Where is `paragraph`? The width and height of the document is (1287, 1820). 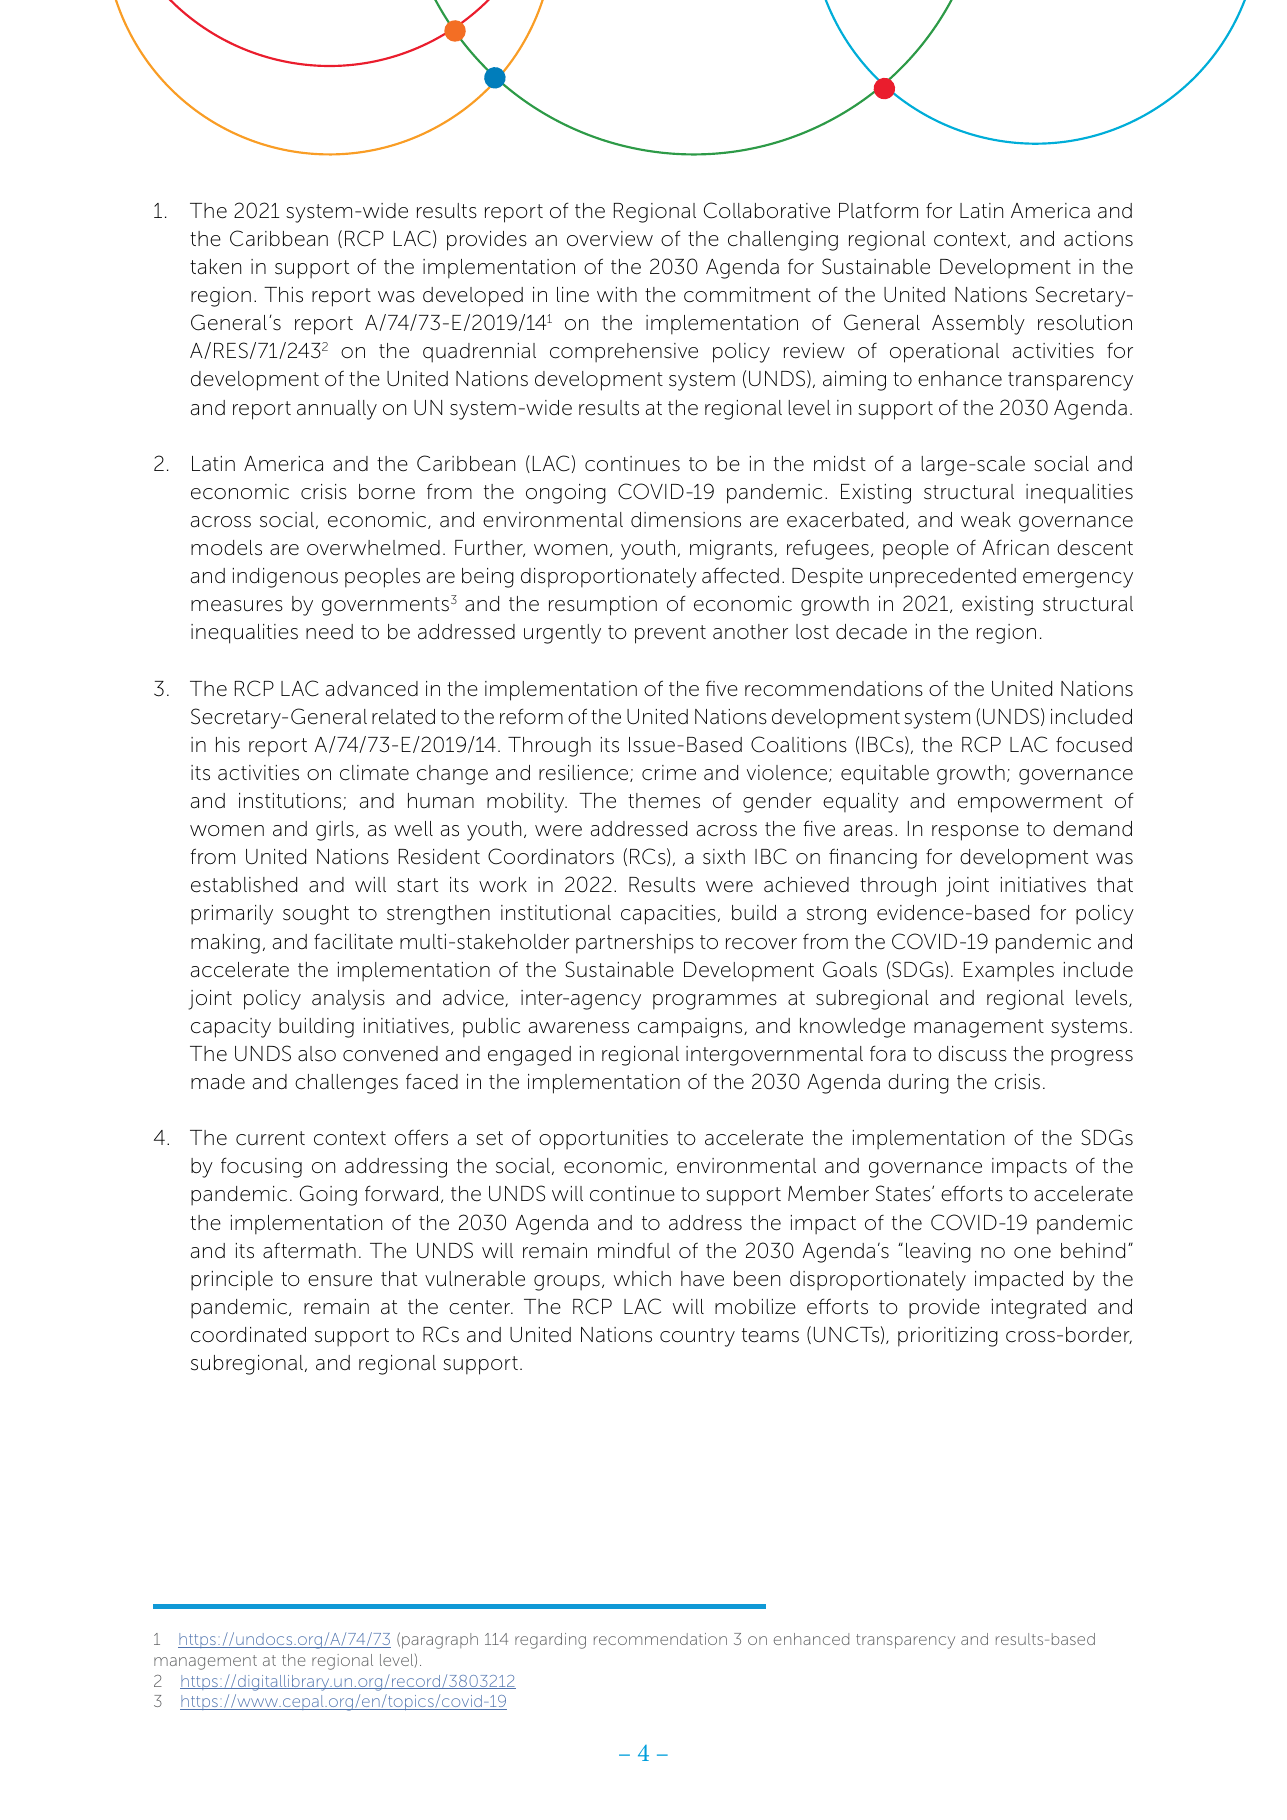
paragraph is located at coordinates (440, 1641).
